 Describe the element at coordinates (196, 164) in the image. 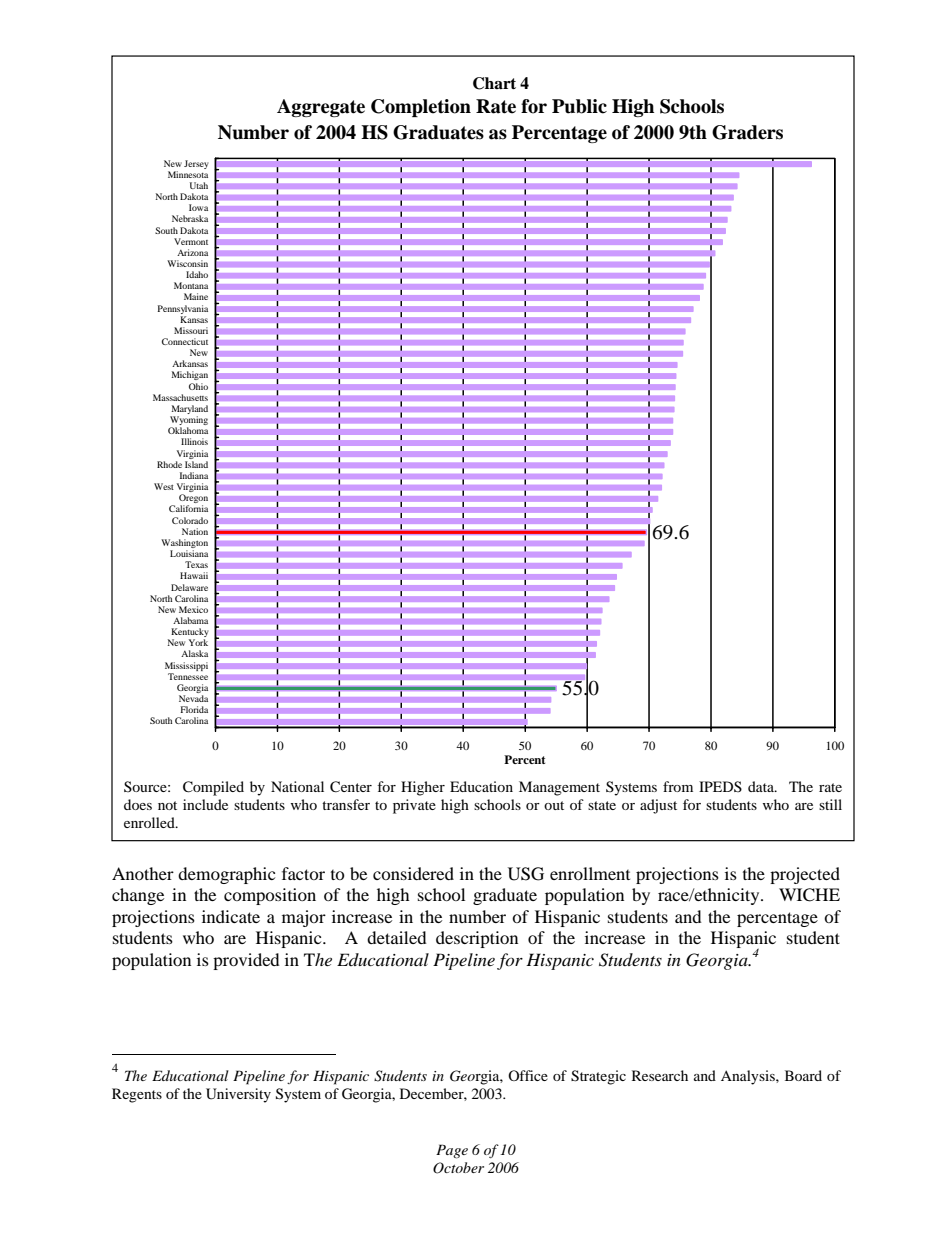

I see `Jersey` at that location.
